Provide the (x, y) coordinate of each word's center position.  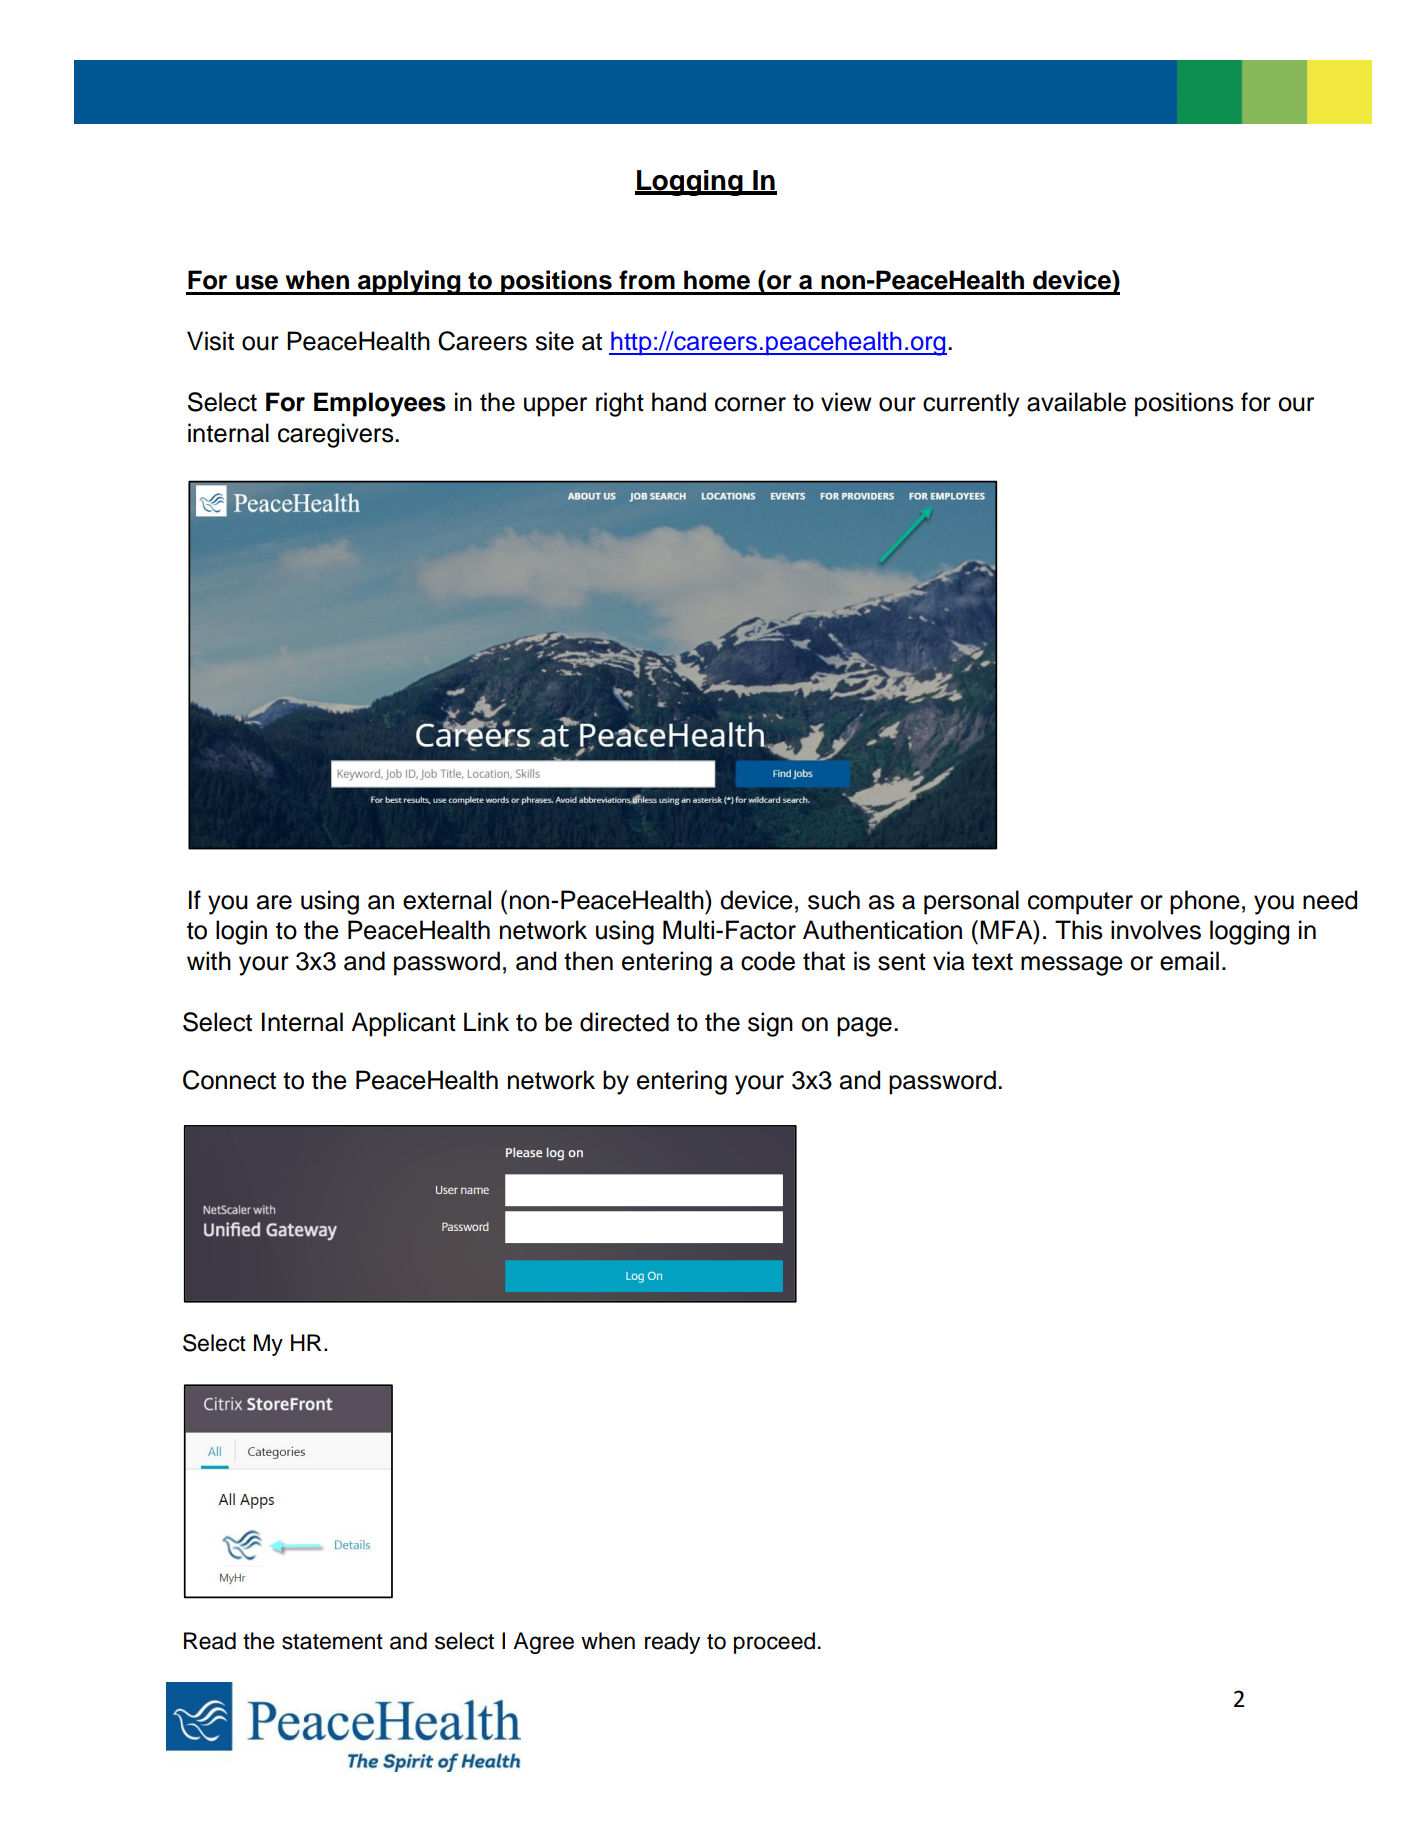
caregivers (337, 435)
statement (332, 1642)
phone (1205, 902)
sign (770, 1024)
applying (409, 282)
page (864, 1027)
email (1189, 961)
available (1076, 402)
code (768, 961)
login (241, 932)
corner (750, 404)
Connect (229, 1080)
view (846, 402)
